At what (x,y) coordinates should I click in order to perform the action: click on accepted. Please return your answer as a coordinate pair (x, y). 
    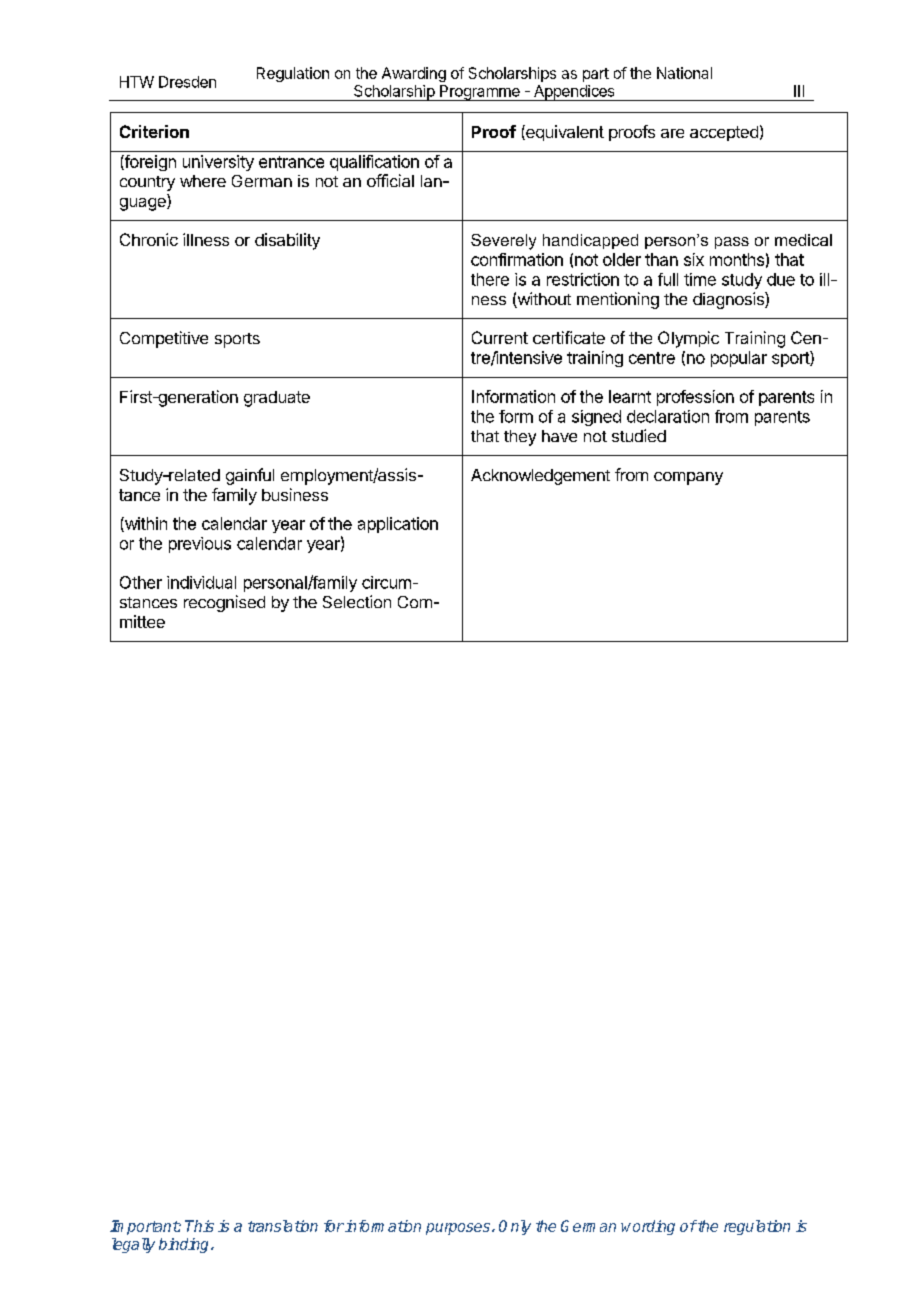
    Looking at the image, I should click on (724, 133).
